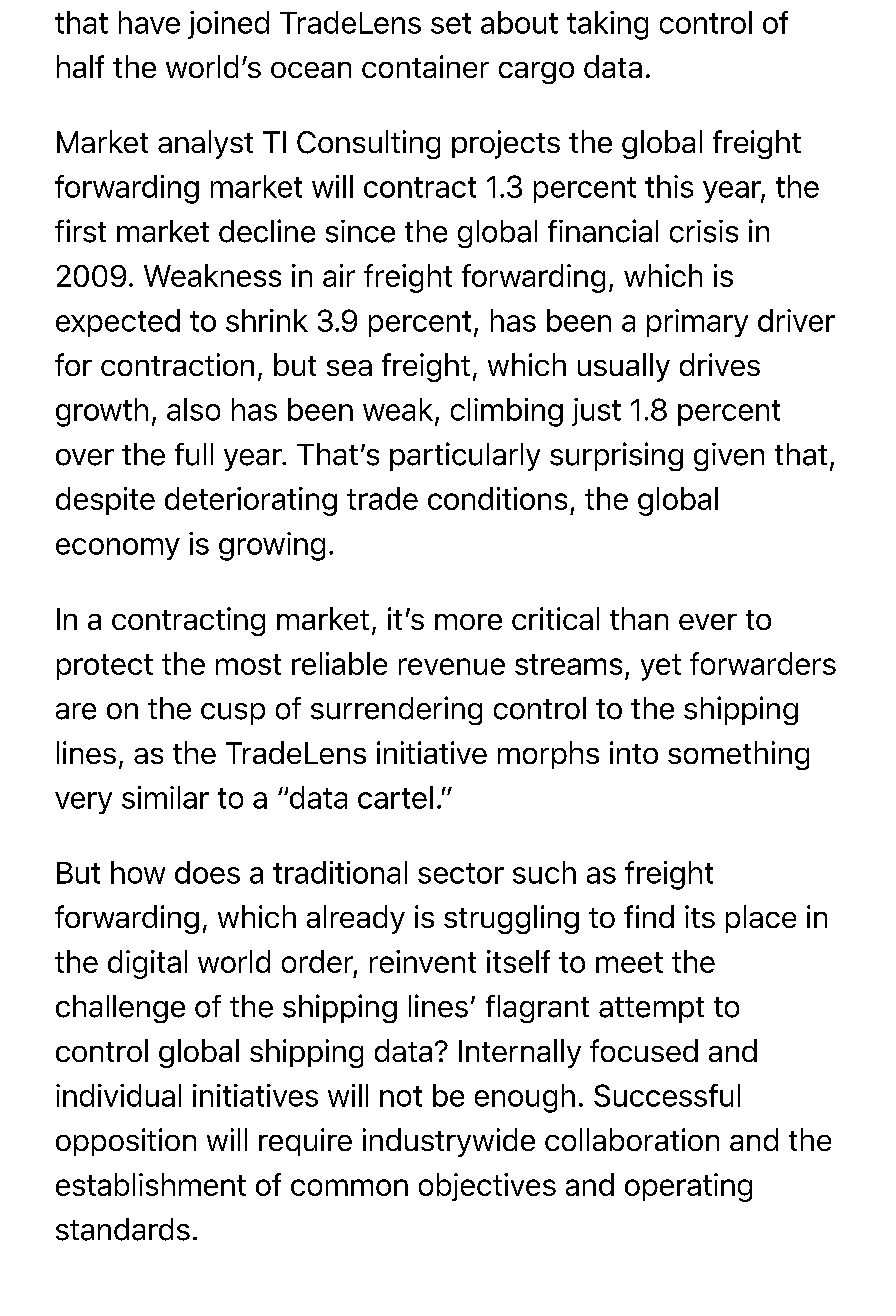 Image resolution: width=896 pixels, height=1316 pixels. Describe the element at coordinates (487, 1187) in the screenshot. I see `objectives` at that location.
